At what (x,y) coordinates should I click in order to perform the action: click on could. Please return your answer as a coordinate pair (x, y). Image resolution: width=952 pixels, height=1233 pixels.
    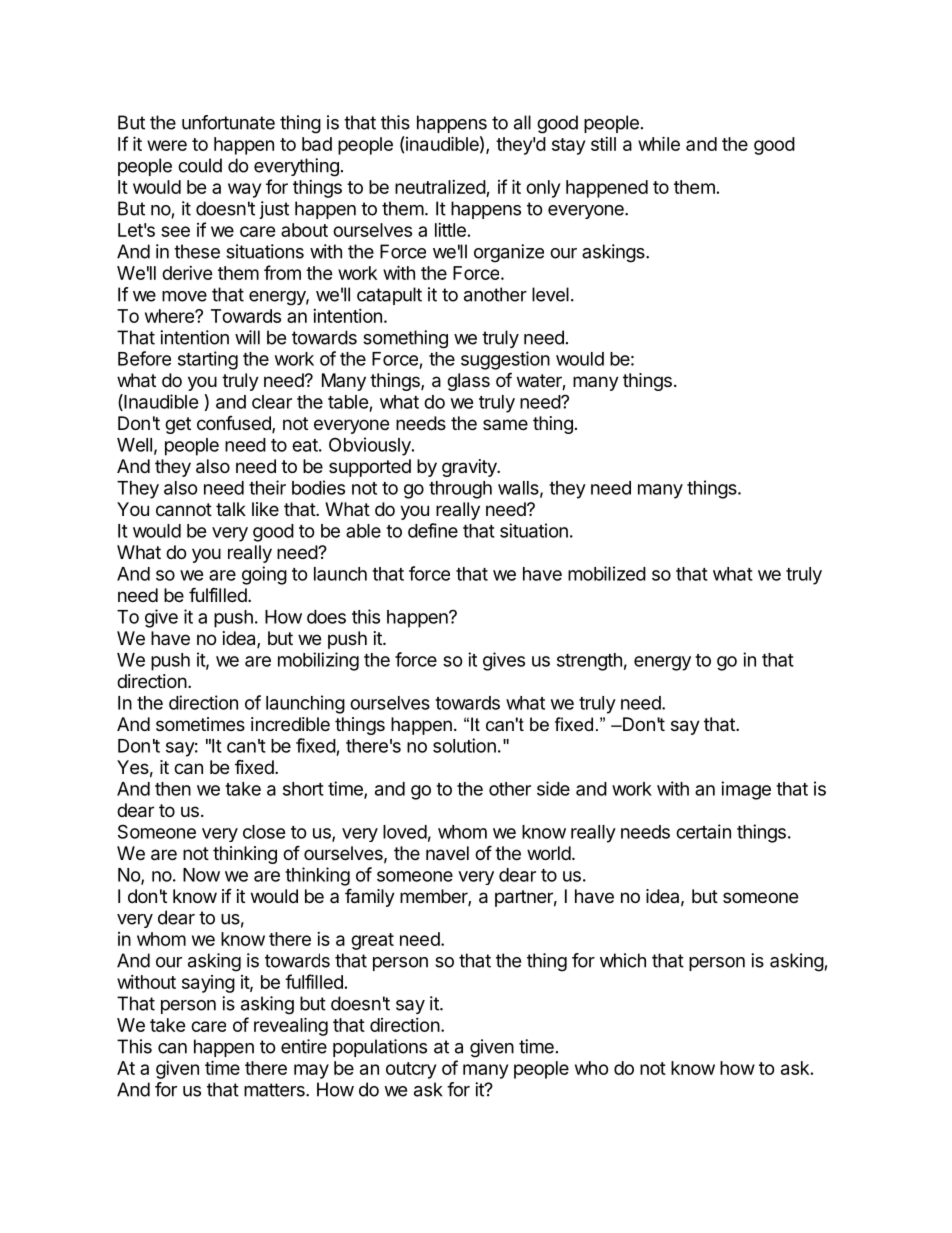
    Looking at the image, I should click on (200, 165).
